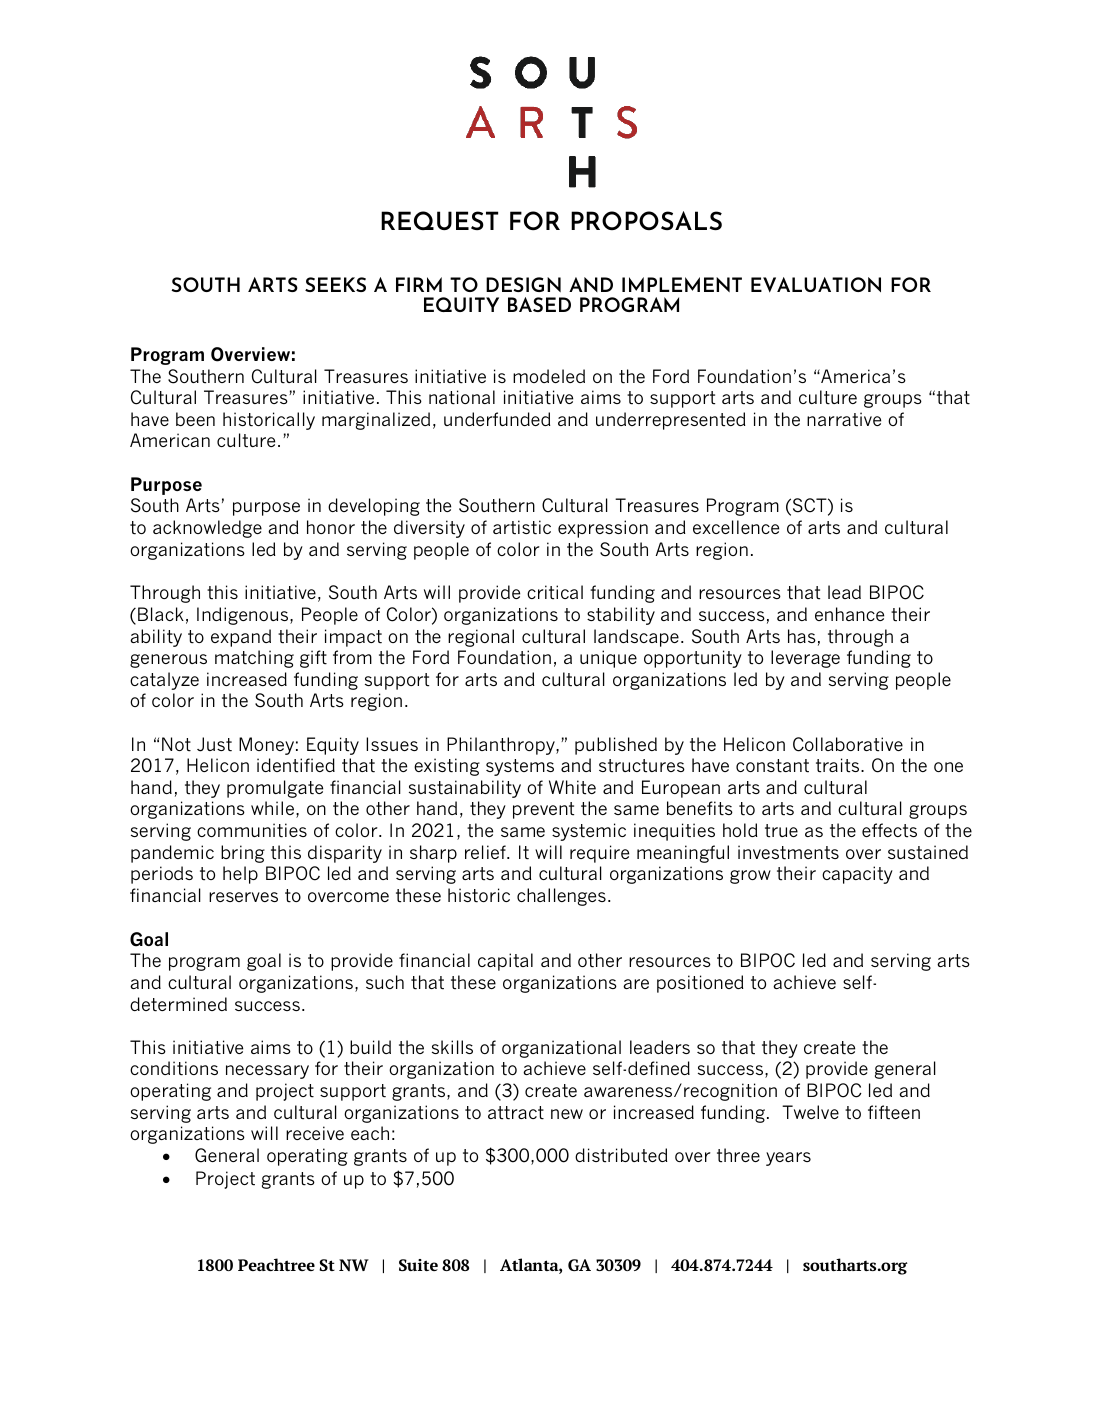  I want to click on has, so click(802, 636).
